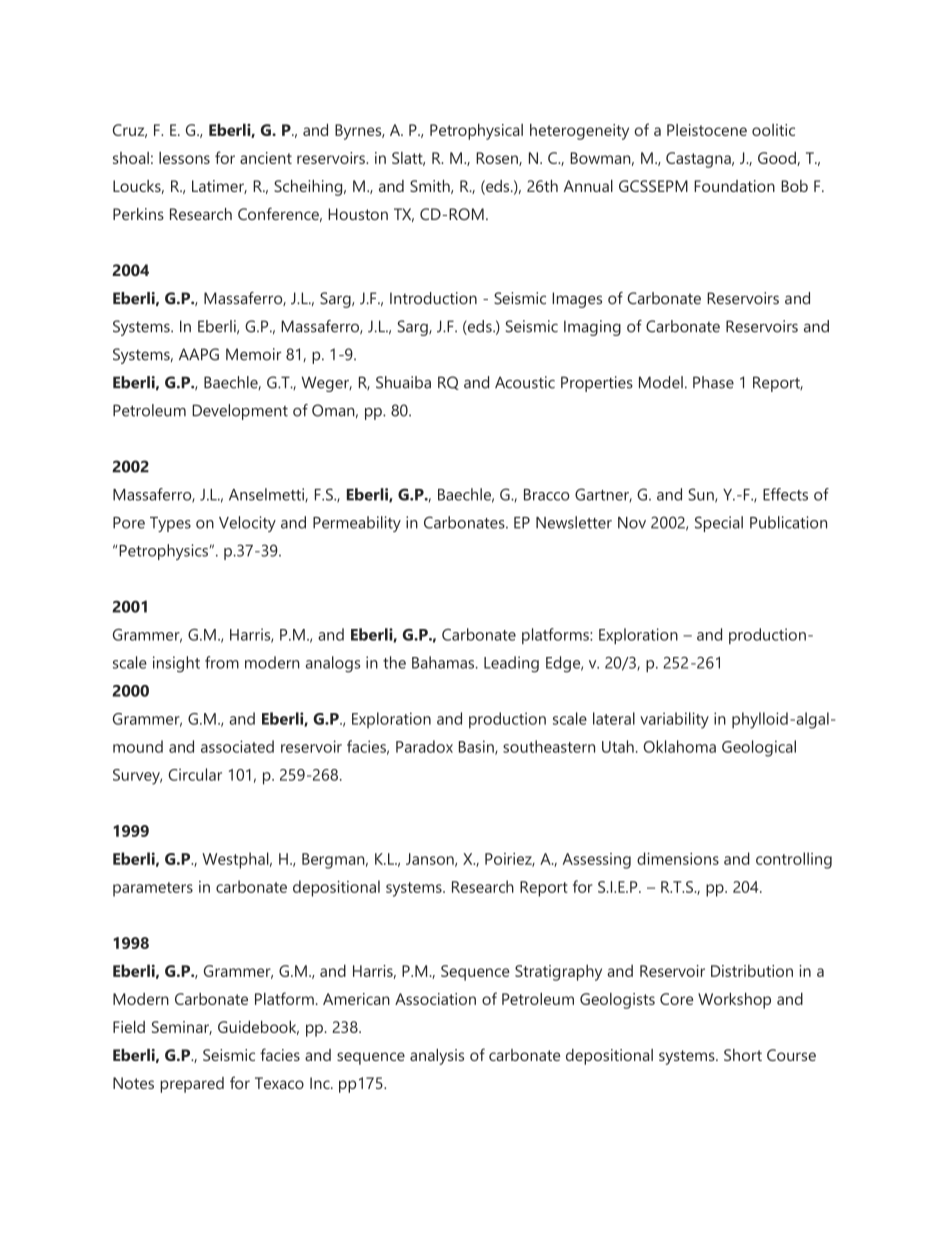 The image size is (952, 1233). What do you see at coordinates (192, 1085) in the document?
I see `prepared` at bounding box center [192, 1085].
